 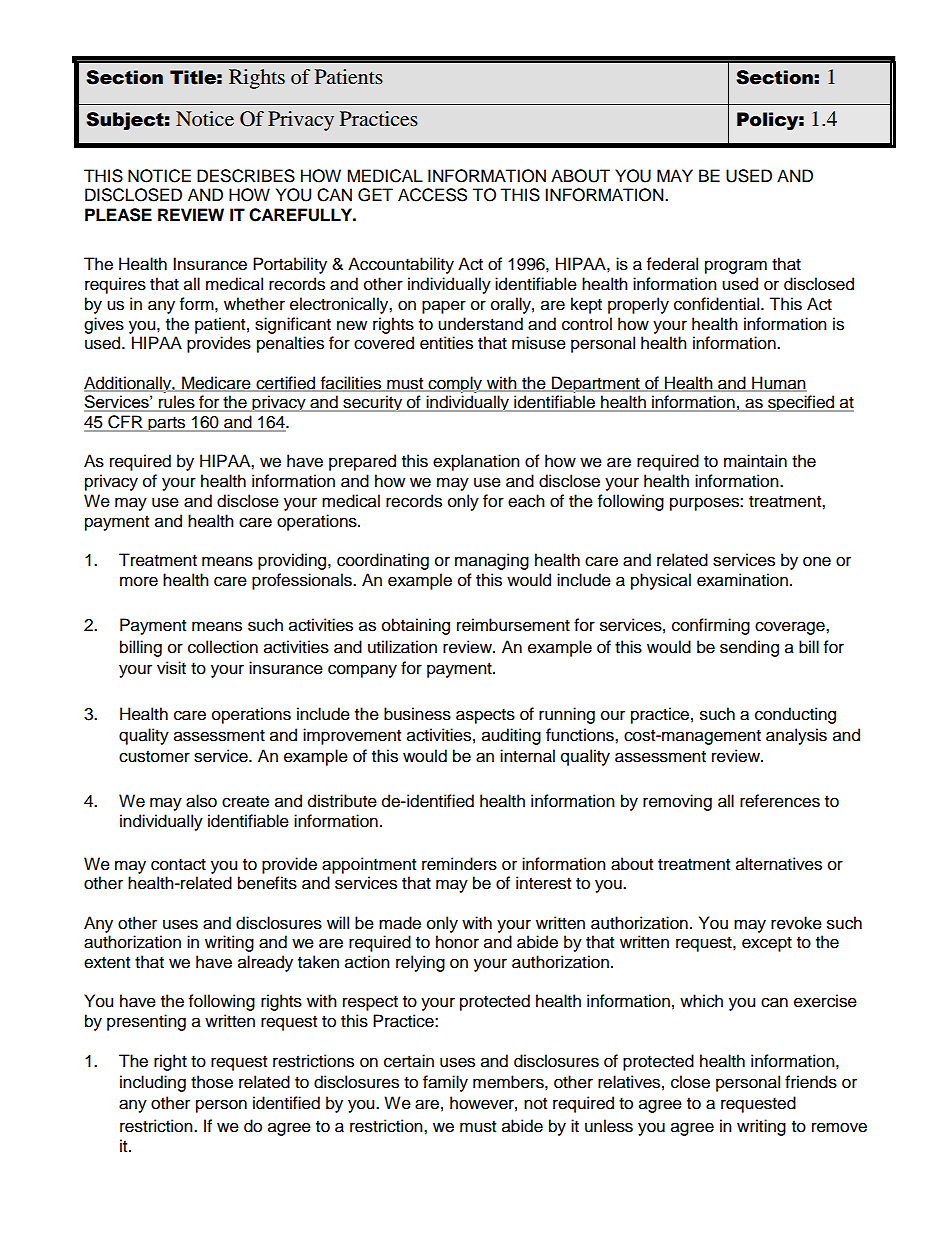 I want to click on reimbursement, so click(x=513, y=625).
